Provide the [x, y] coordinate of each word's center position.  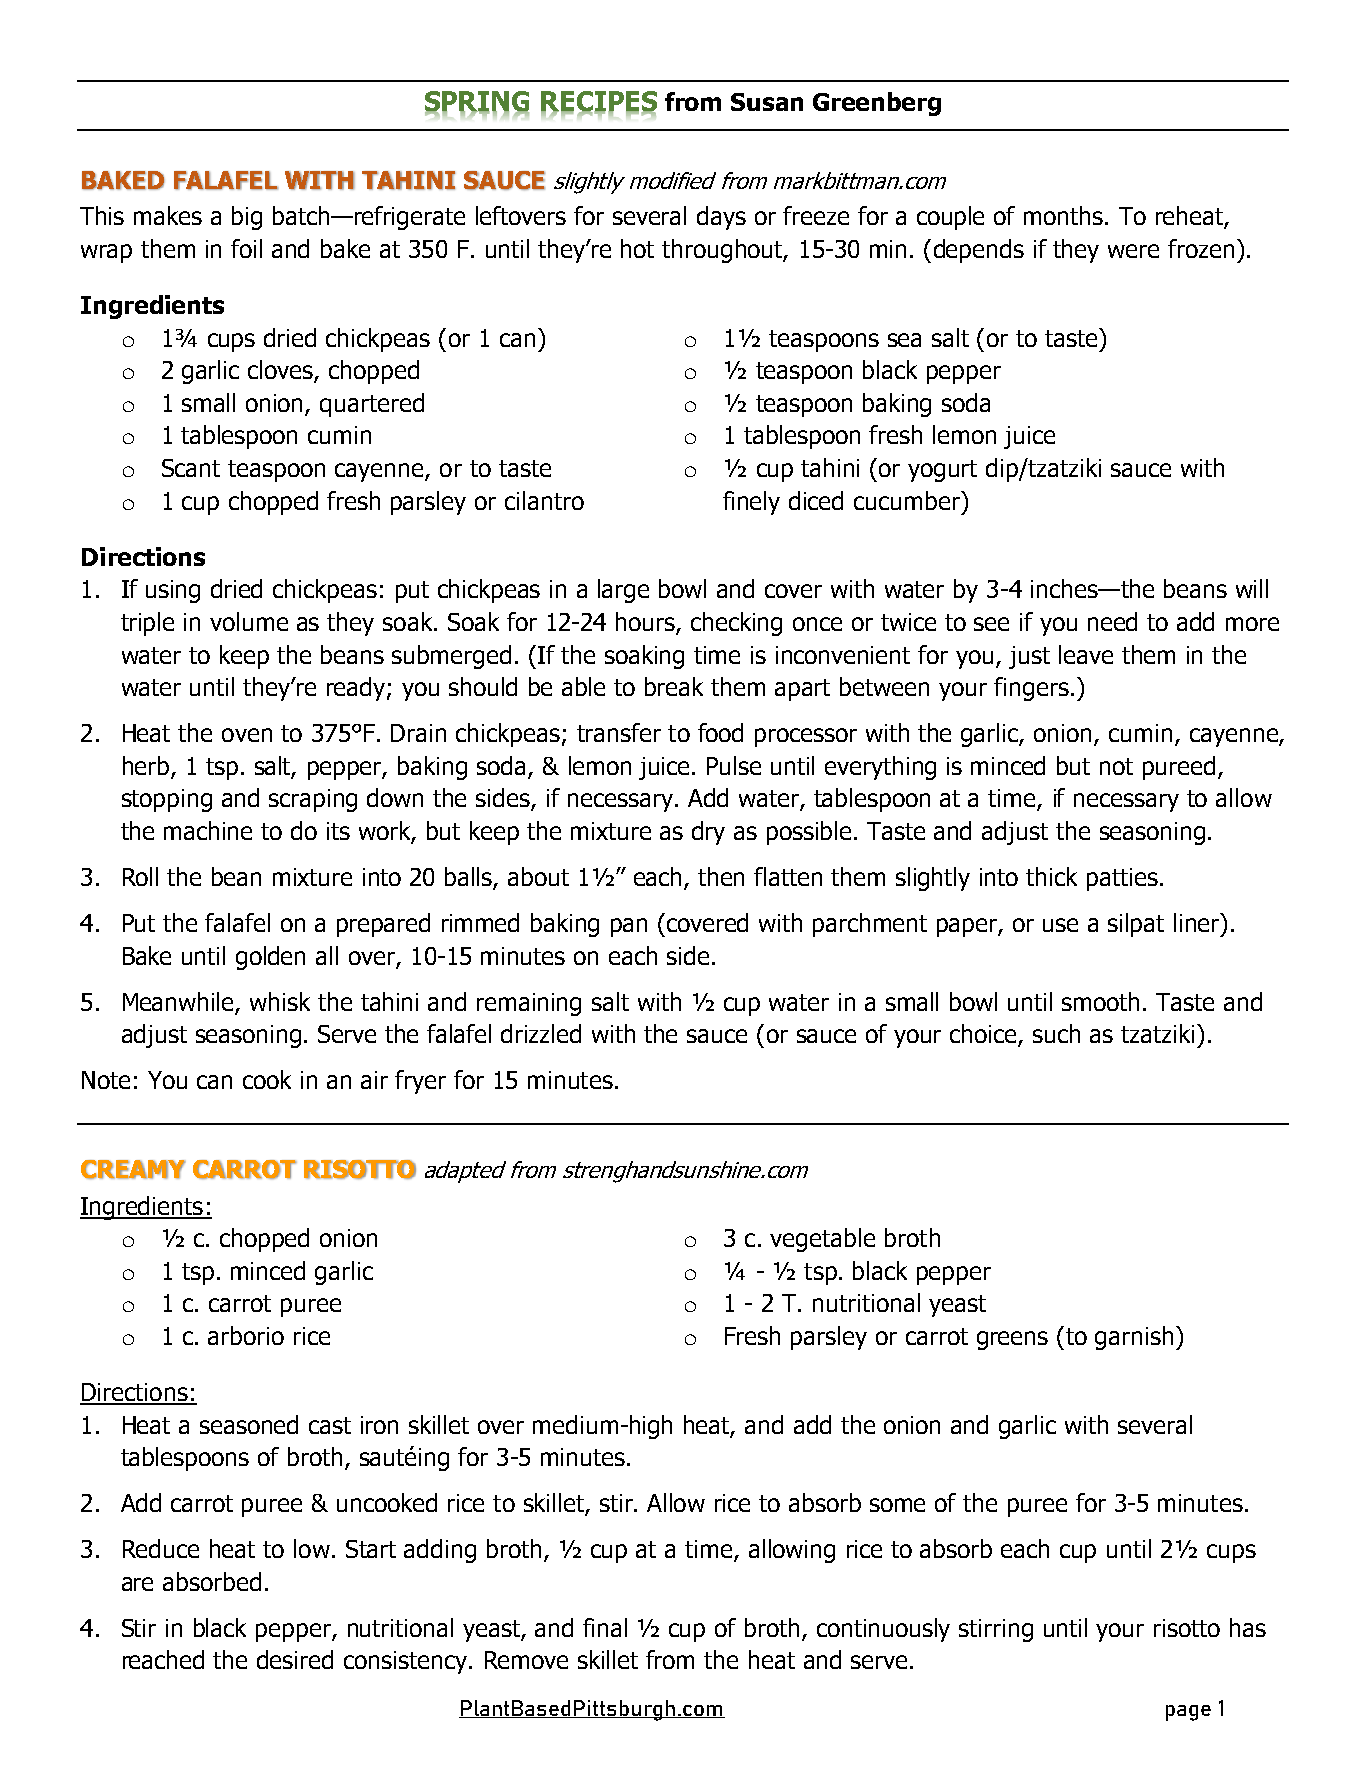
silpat [1136, 925]
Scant [191, 468]
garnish [1134, 1338]
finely [751, 503]
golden [270, 958]
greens [1012, 1340]
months [1065, 215]
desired [295, 1659]
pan [629, 927]
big [247, 218]
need [1112, 621]
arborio [246, 1335]
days [721, 218]
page [1188, 1713]
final [605, 1627]
